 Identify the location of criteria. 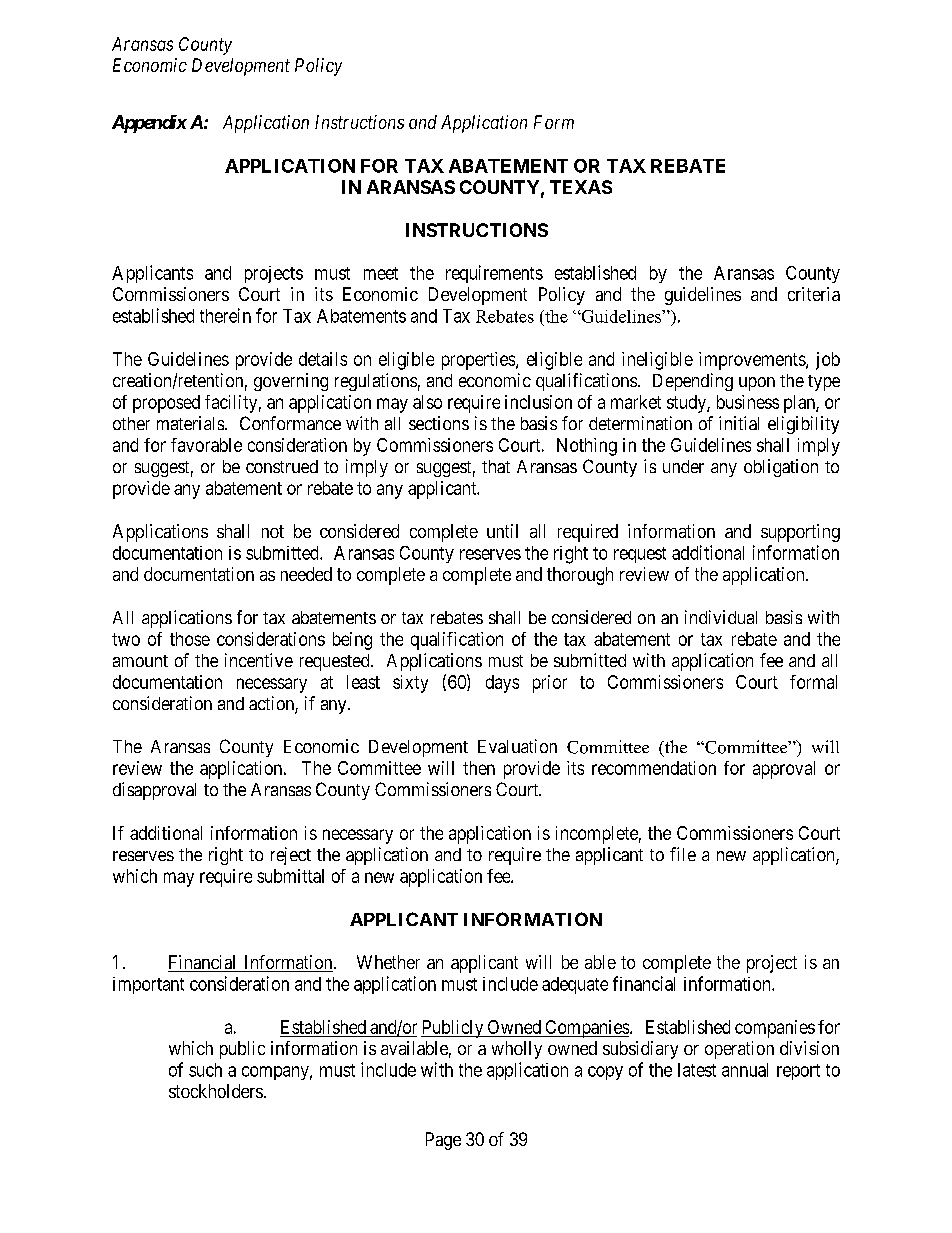
(814, 294).
